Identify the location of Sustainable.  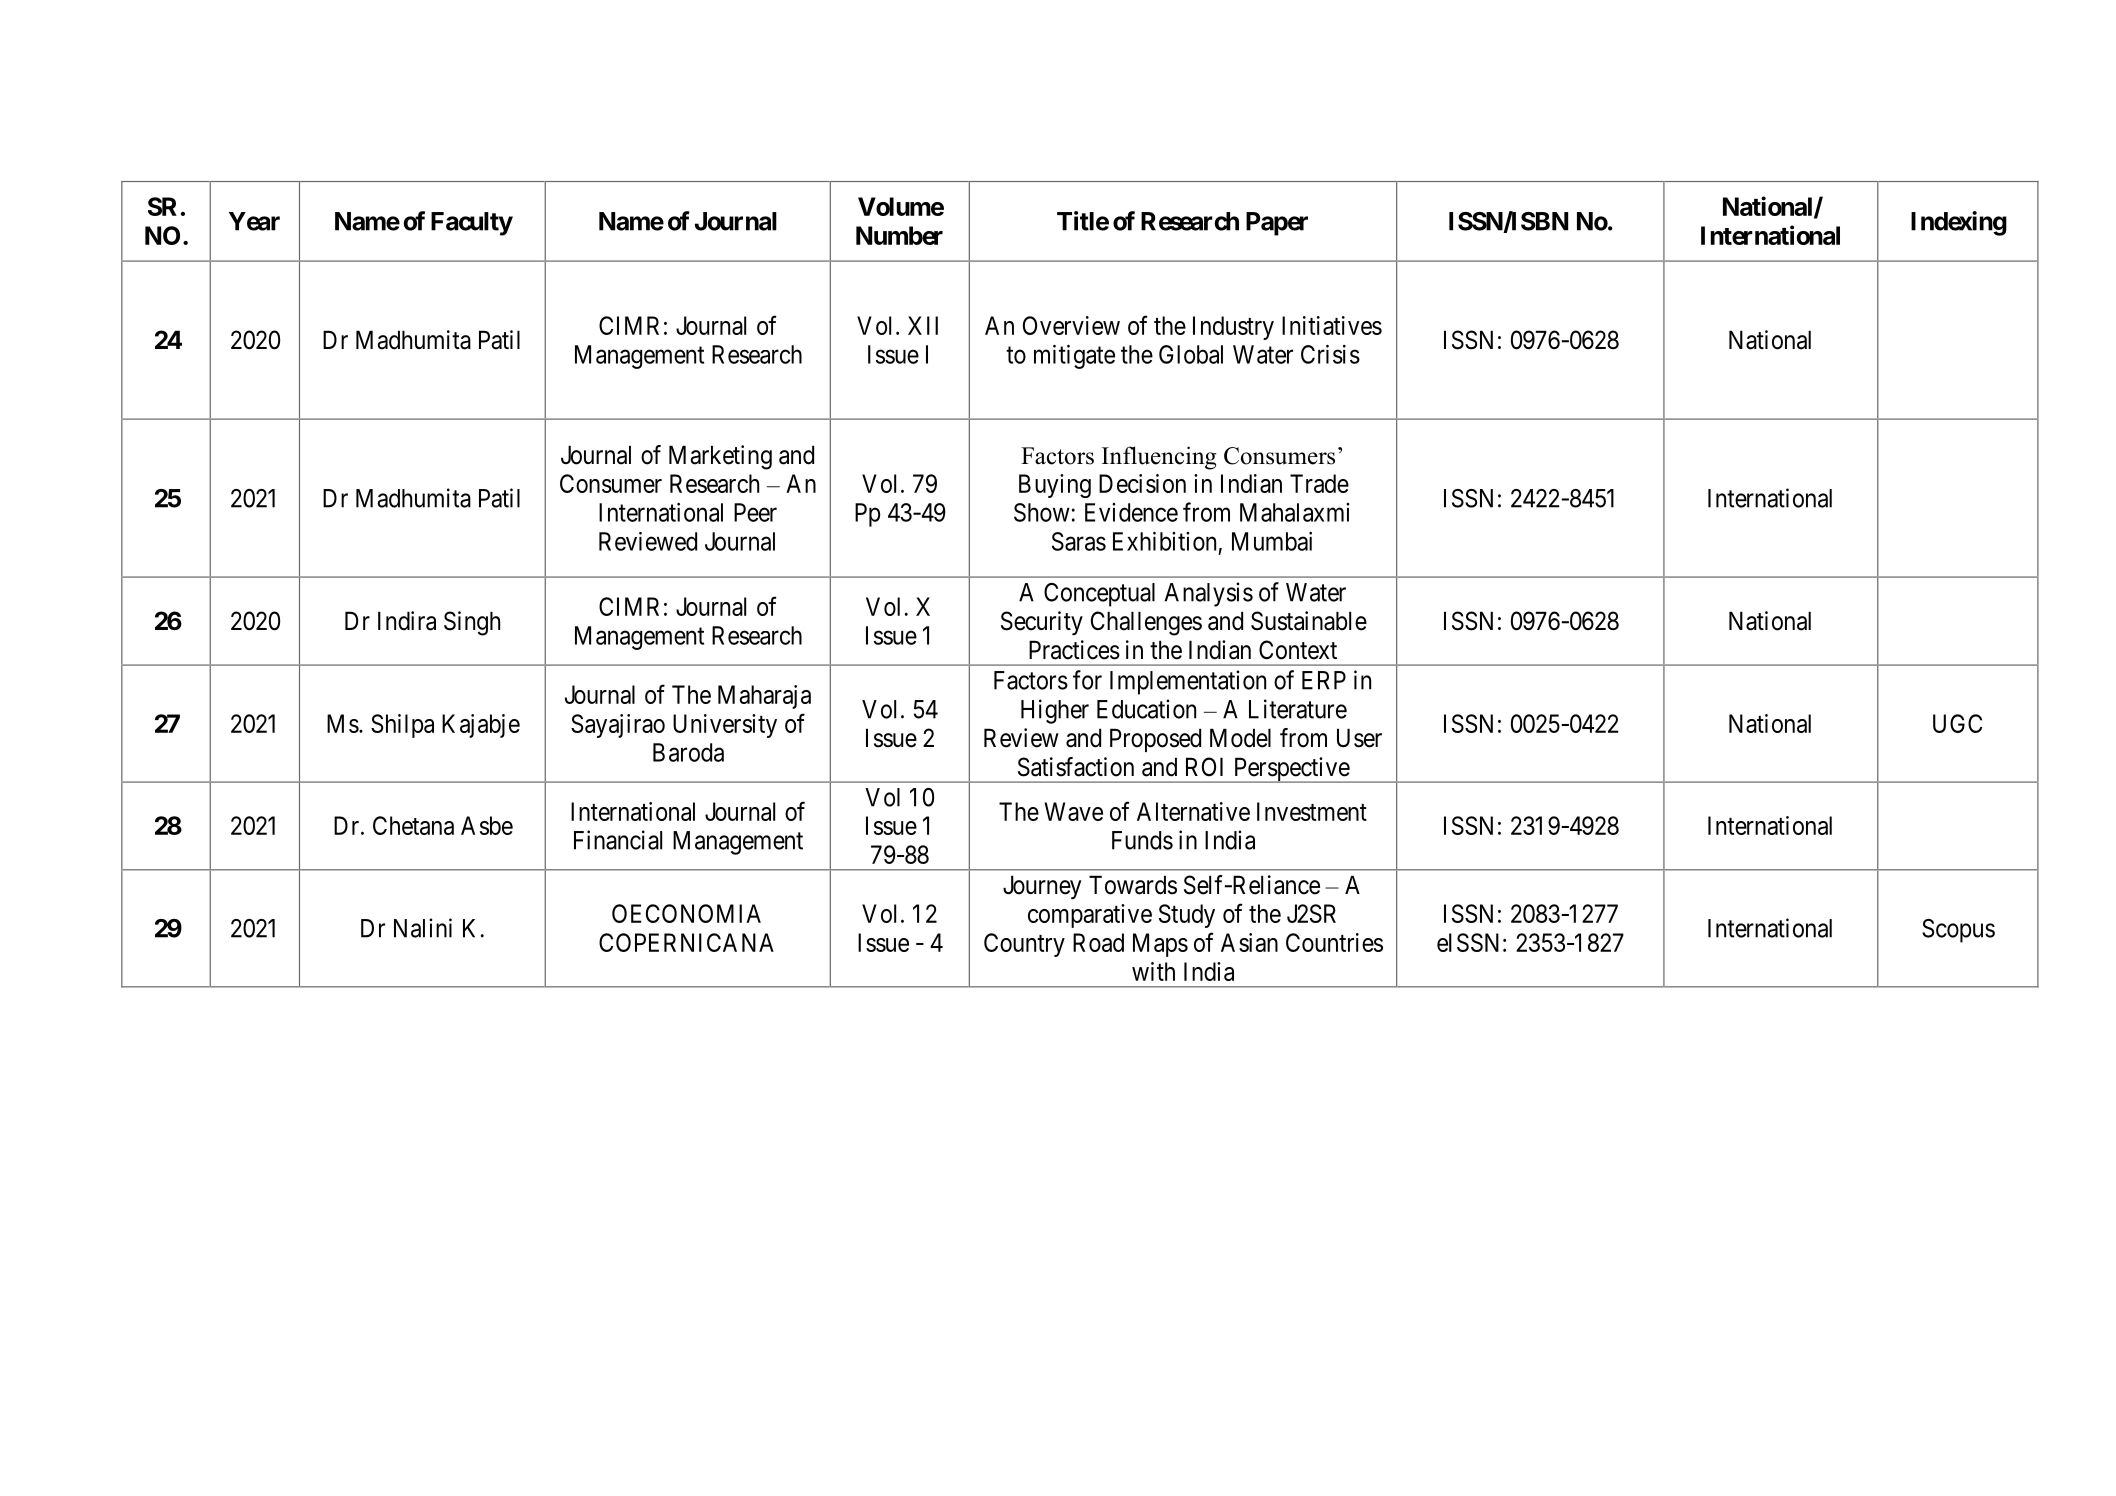
(1309, 621).
